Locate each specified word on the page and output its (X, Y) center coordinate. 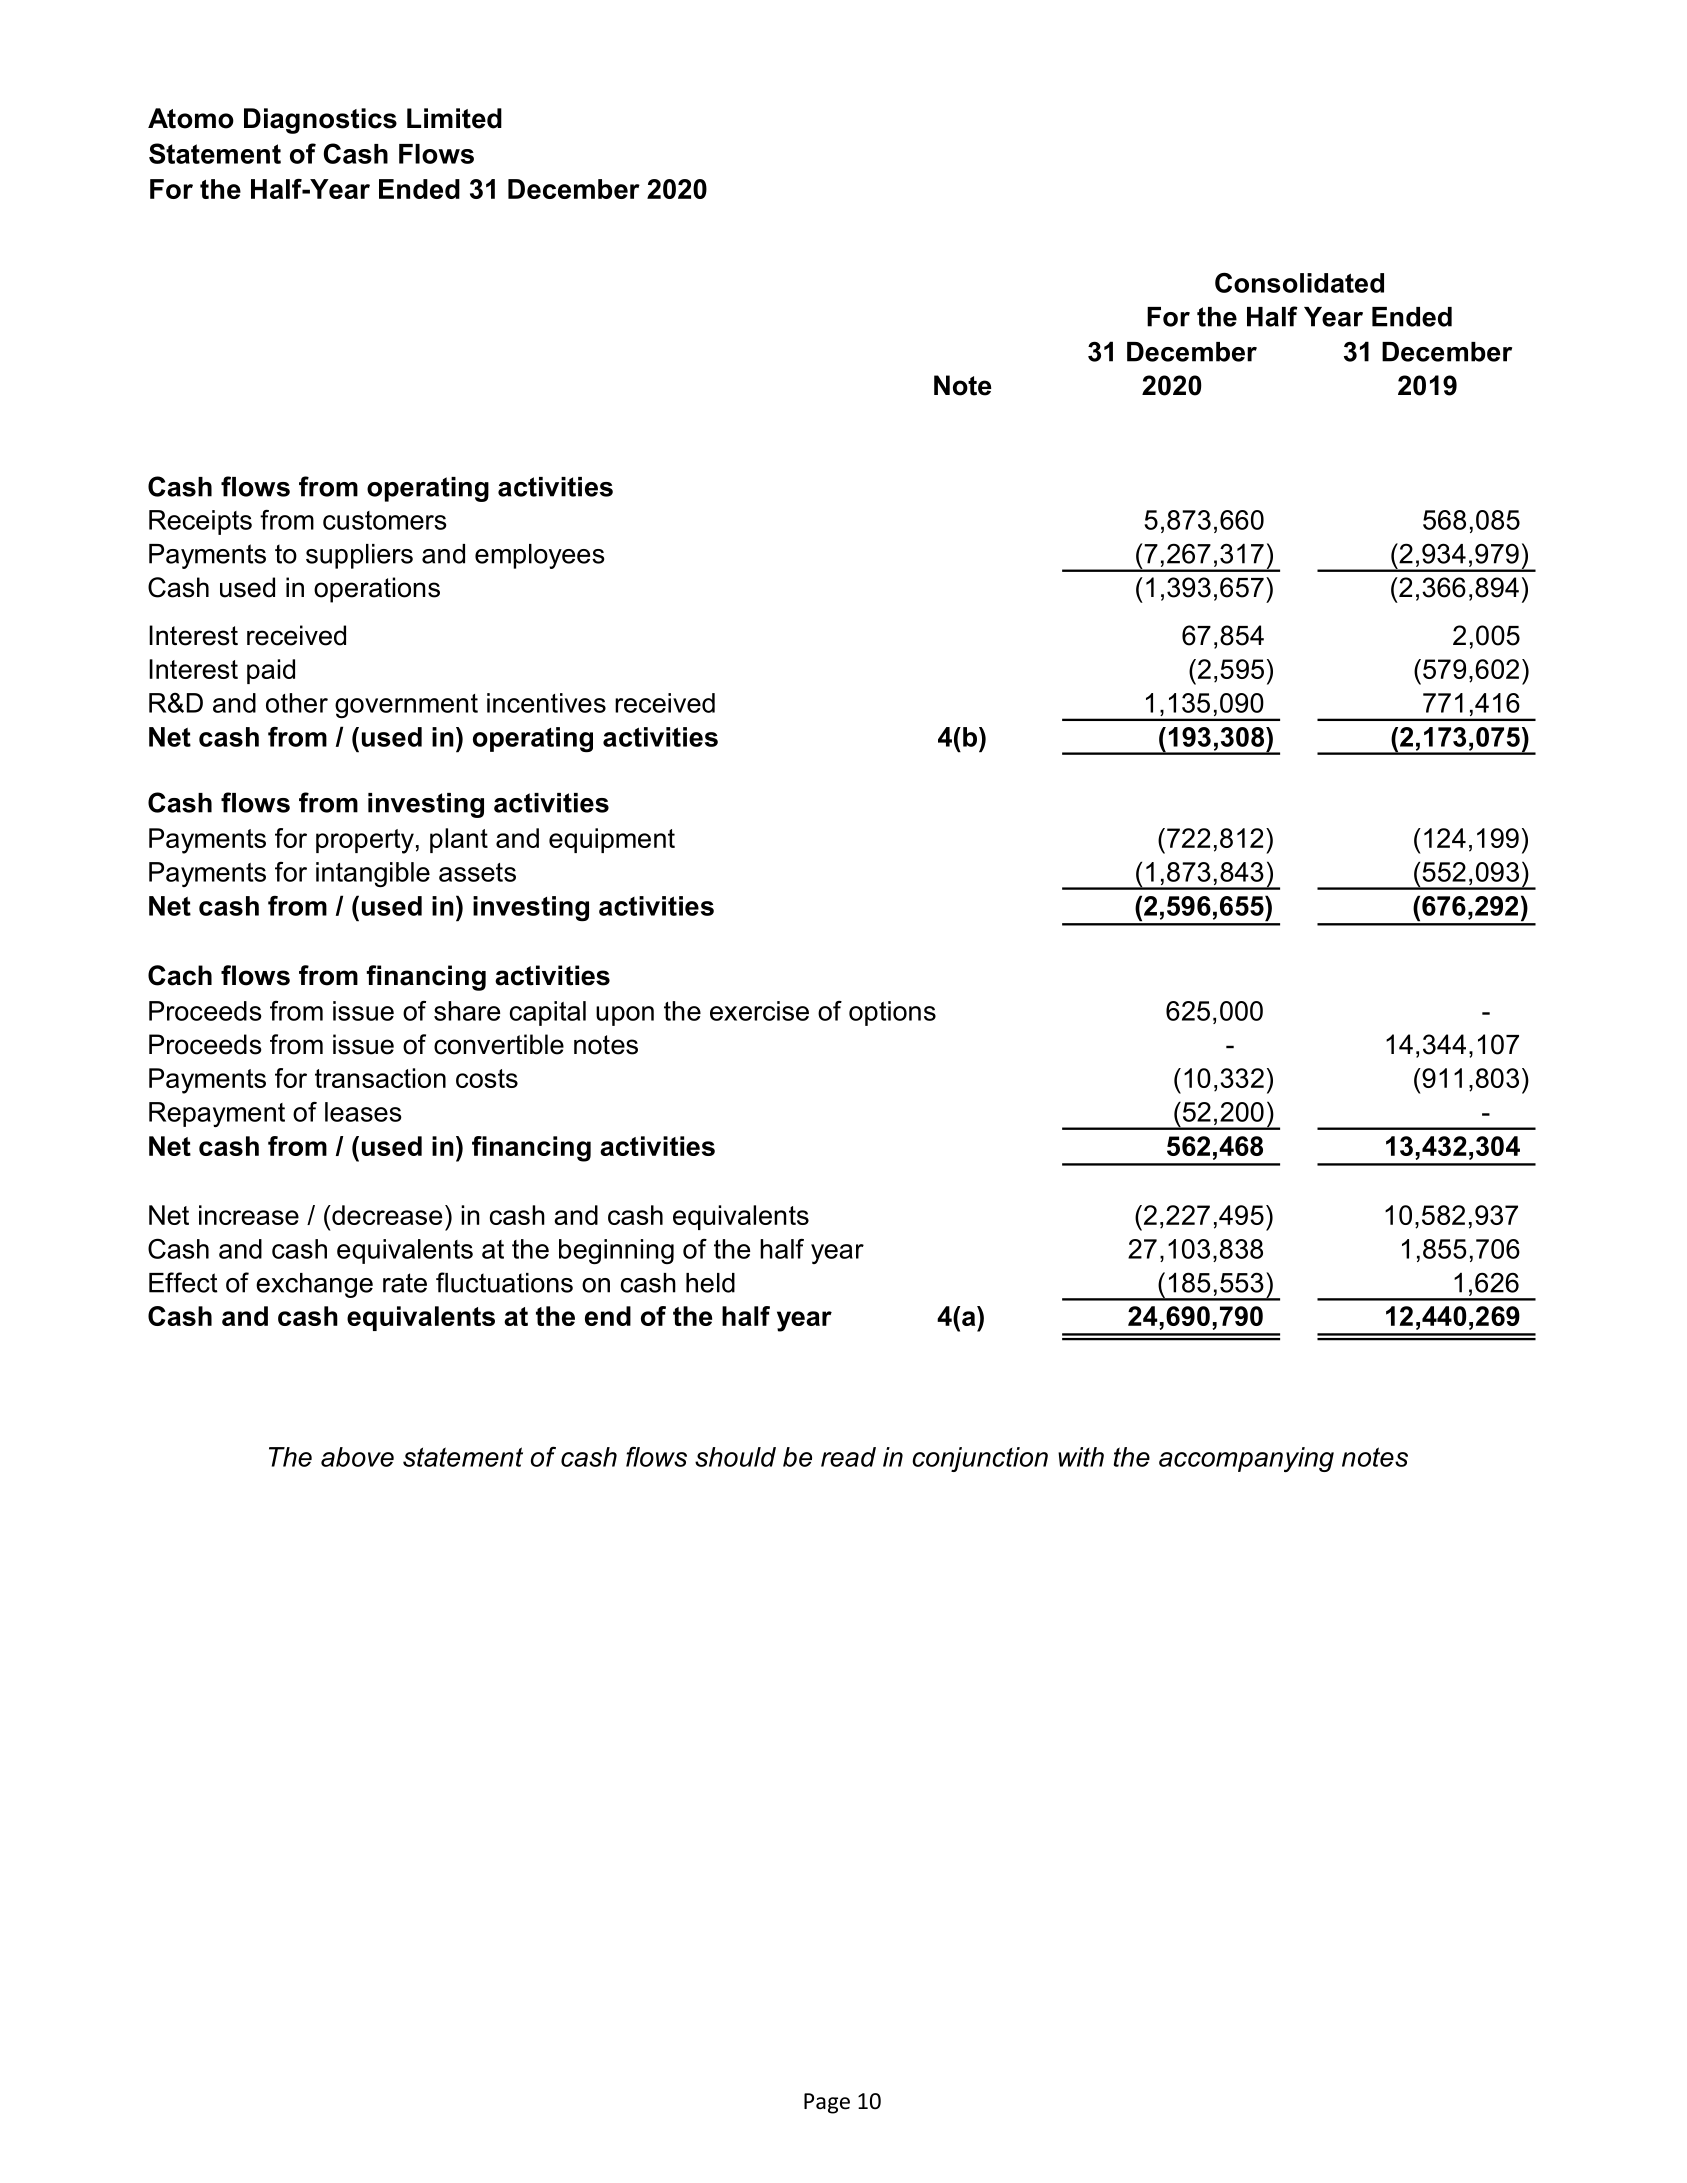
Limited (454, 118)
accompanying (1246, 1459)
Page (827, 2103)
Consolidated (1299, 282)
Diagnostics (320, 121)
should (735, 1457)
